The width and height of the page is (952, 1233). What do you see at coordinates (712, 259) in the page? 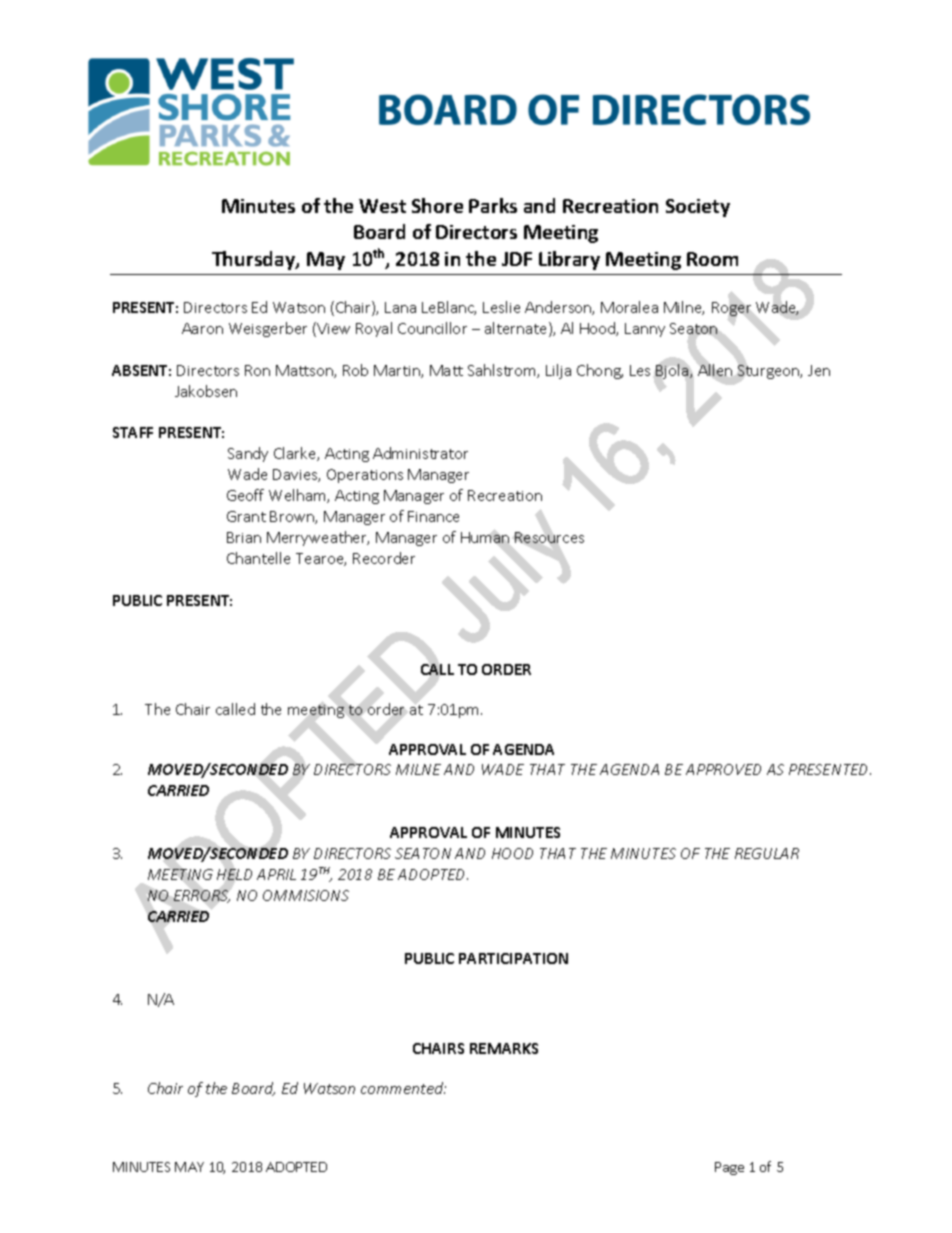
I see `Room` at bounding box center [712, 259].
